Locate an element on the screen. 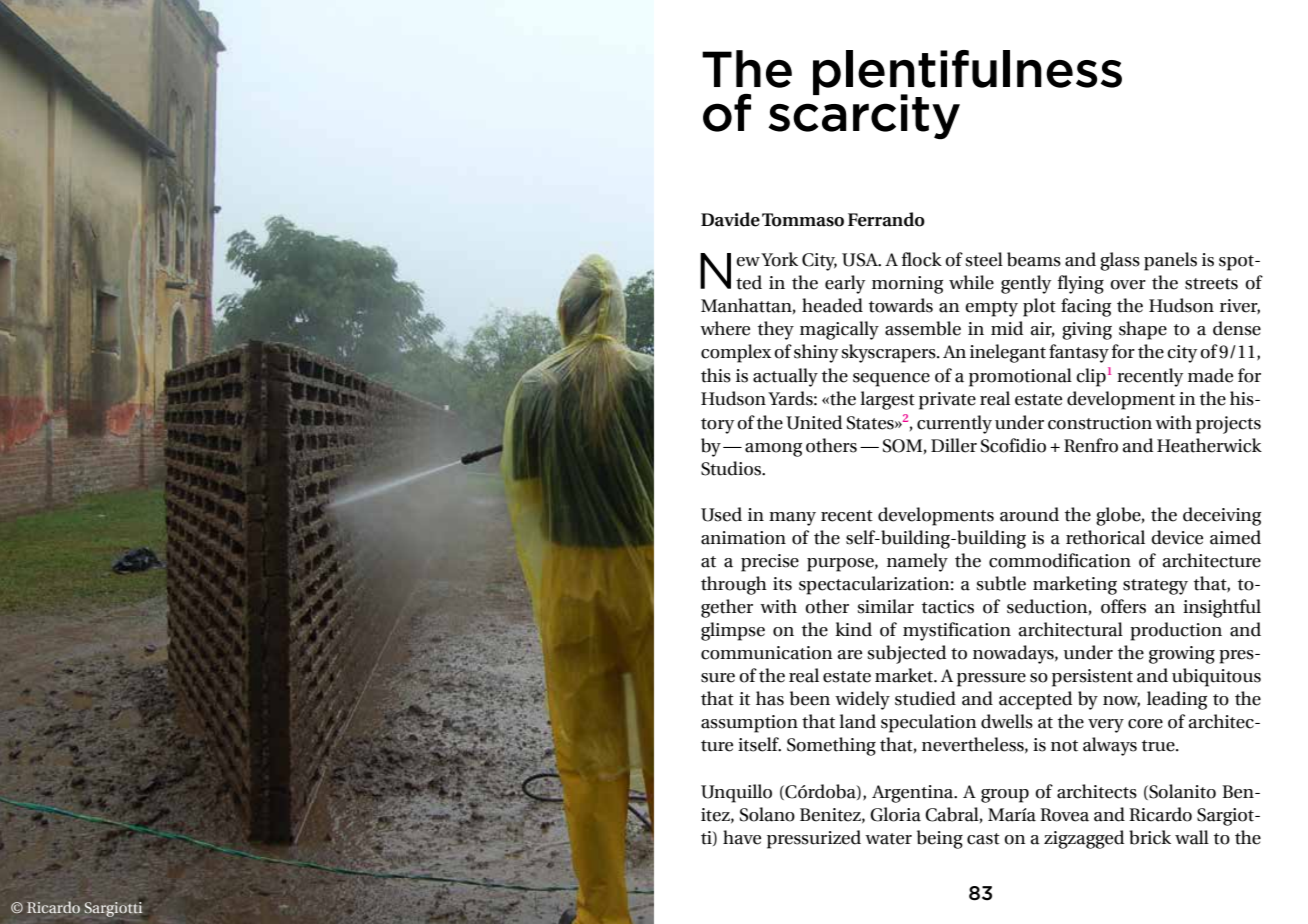 The height and width of the screenshot is (924, 1308). many is located at coordinates (792, 519).
